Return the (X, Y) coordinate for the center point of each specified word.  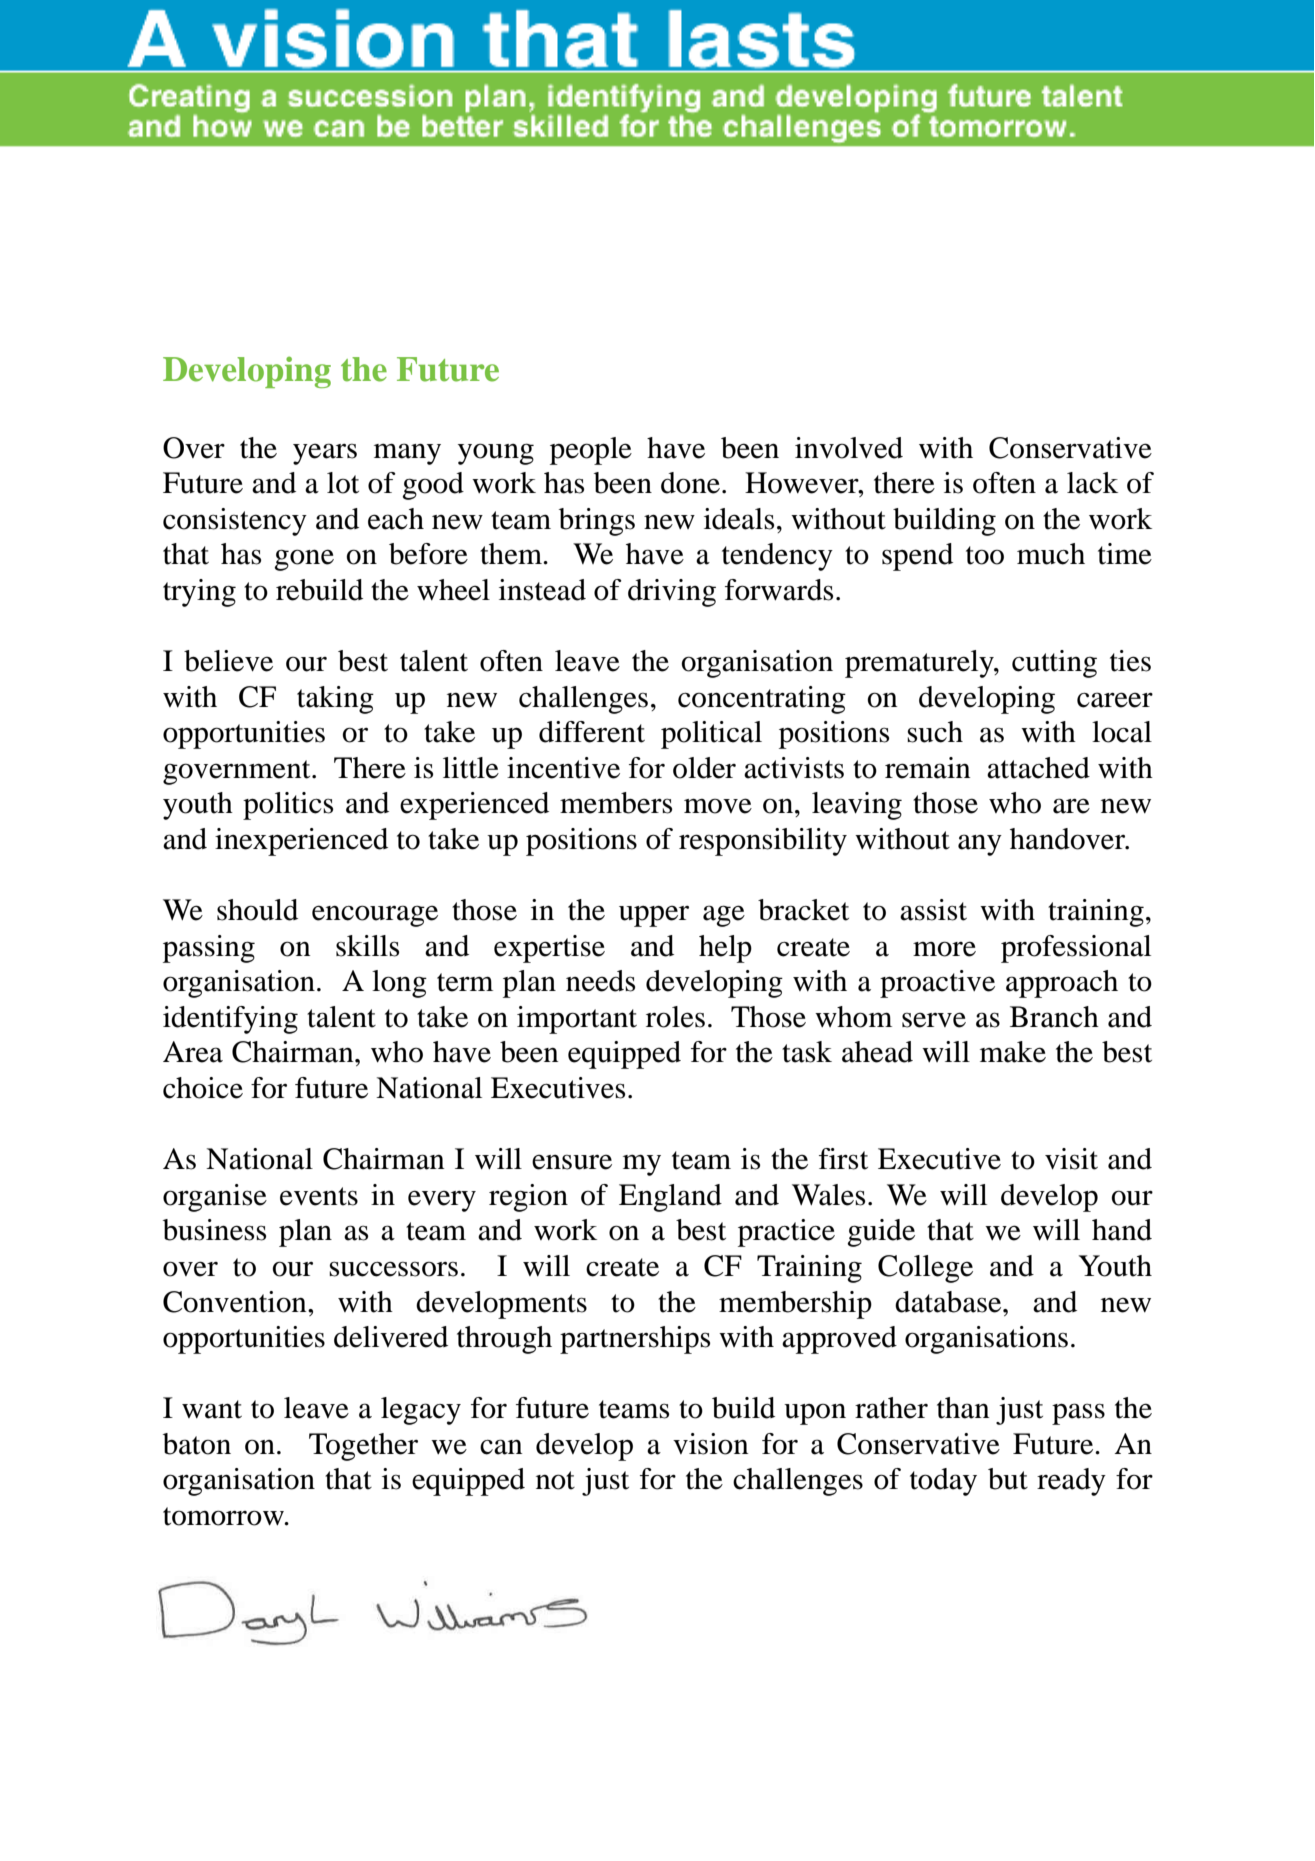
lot (343, 483)
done (690, 483)
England (670, 1198)
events (319, 1196)
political (711, 735)
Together (363, 1447)
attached (1038, 768)
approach (1062, 984)
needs (600, 981)
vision (711, 1444)
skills (367, 946)
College (925, 1269)
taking (335, 700)
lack (1092, 483)
